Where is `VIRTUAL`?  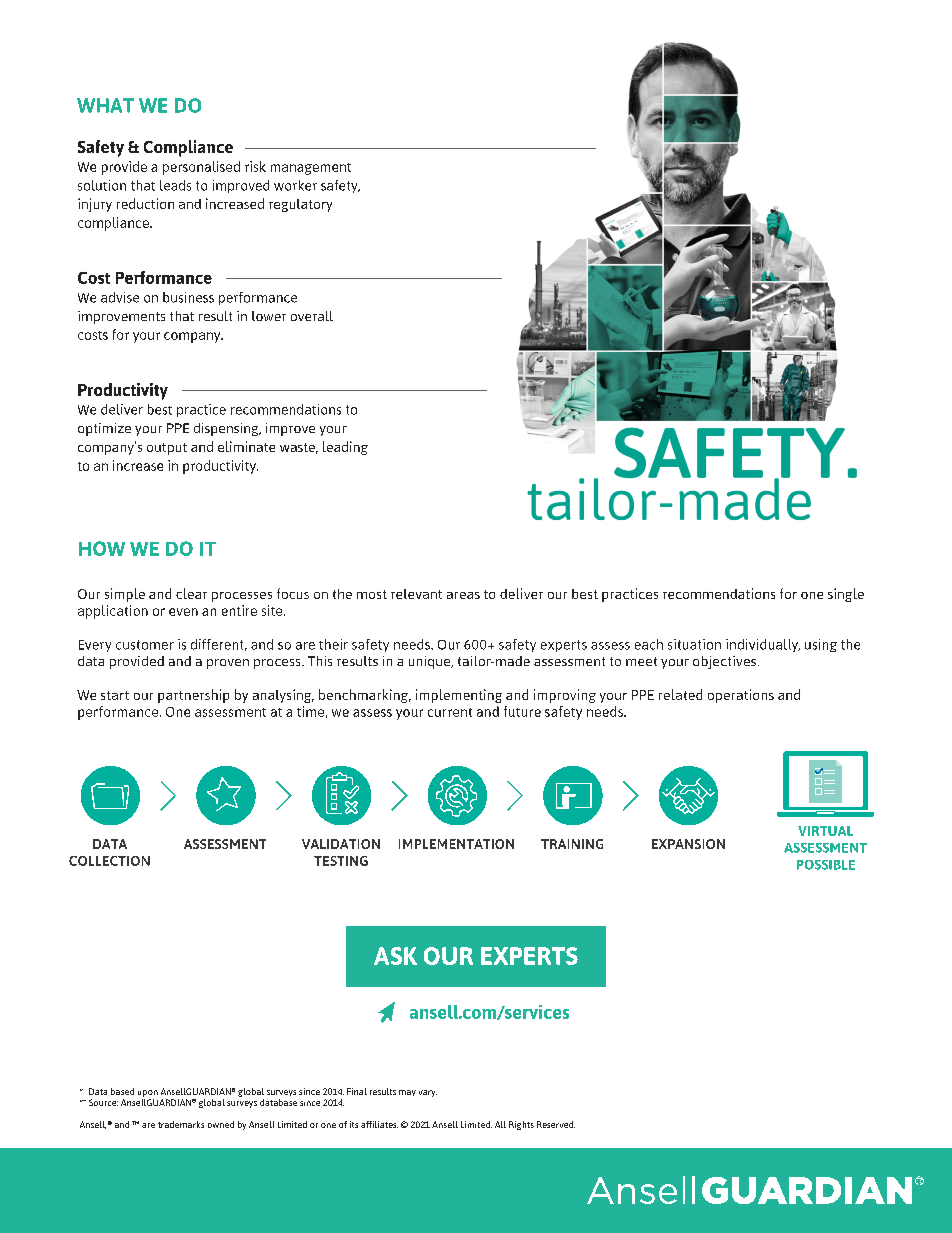
VIRTUAL is located at coordinates (825, 831).
